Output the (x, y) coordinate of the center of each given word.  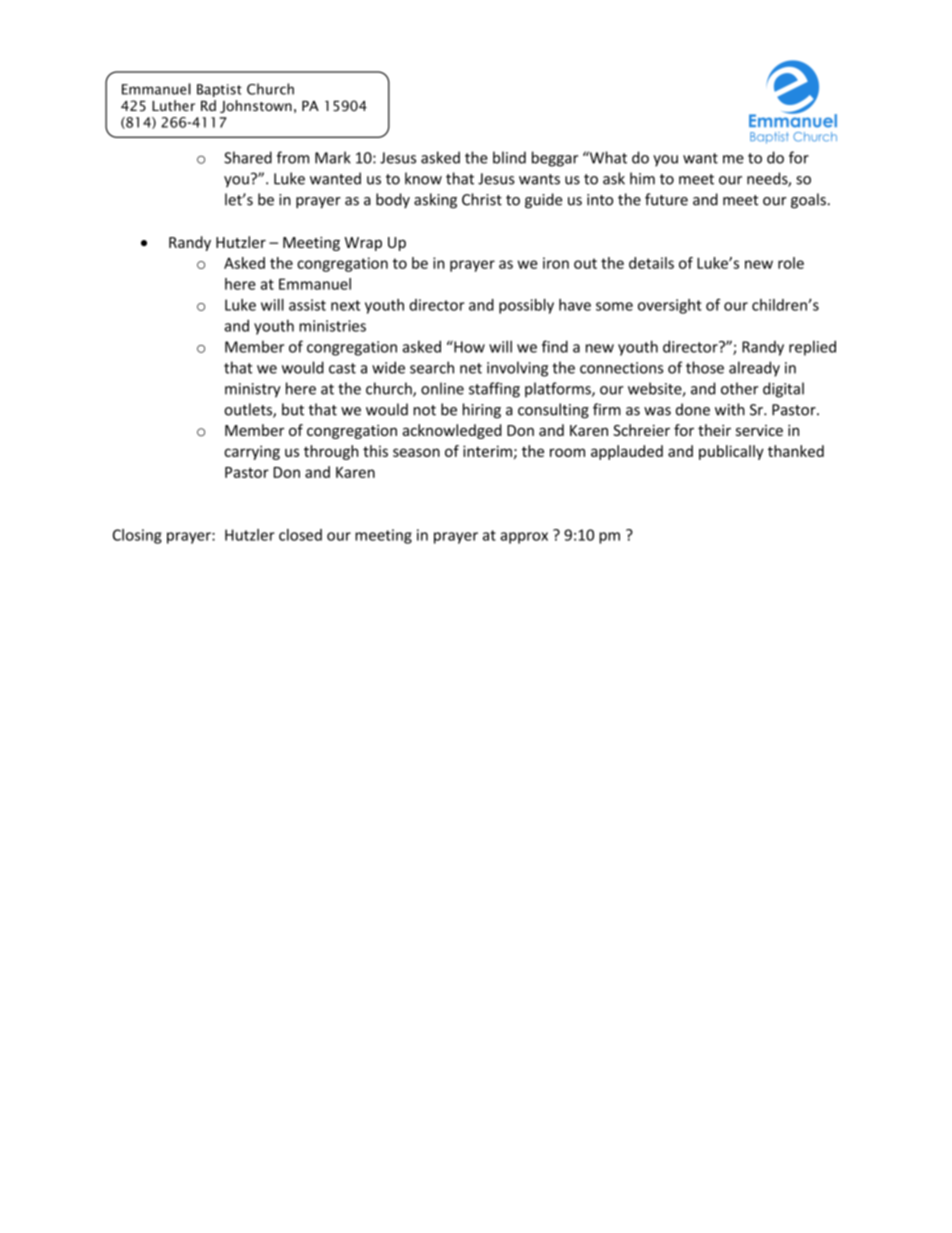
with (730, 409)
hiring (482, 411)
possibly (526, 306)
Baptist (219, 90)
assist (307, 305)
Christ (482, 199)
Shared (248, 157)
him (642, 178)
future (666, 199)
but (293, 409)
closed (300, 535)
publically (731, 452)
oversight (670, 306)
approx (524, 538)
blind (509, 157)
